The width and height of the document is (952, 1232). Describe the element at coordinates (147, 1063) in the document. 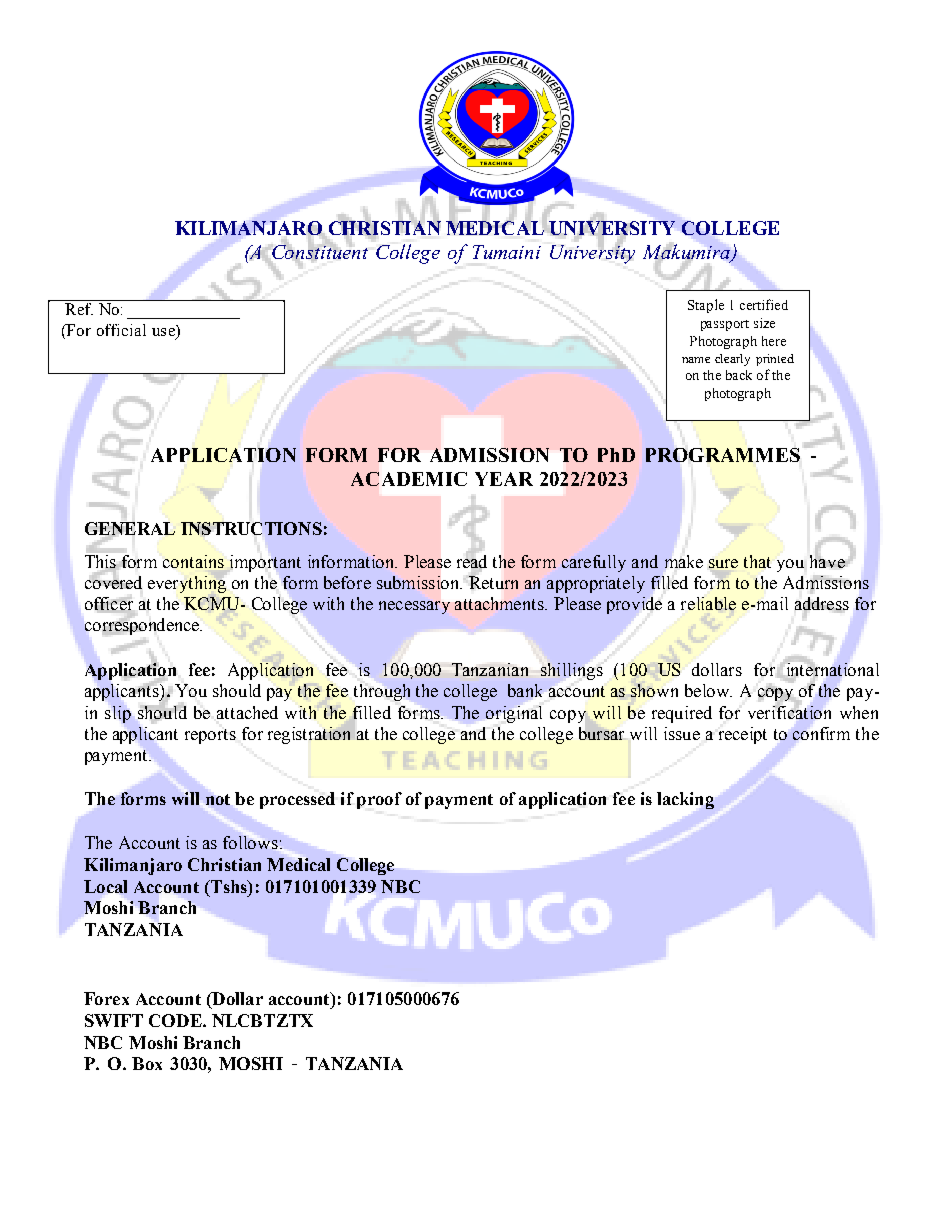

I see `Box` at that location.
